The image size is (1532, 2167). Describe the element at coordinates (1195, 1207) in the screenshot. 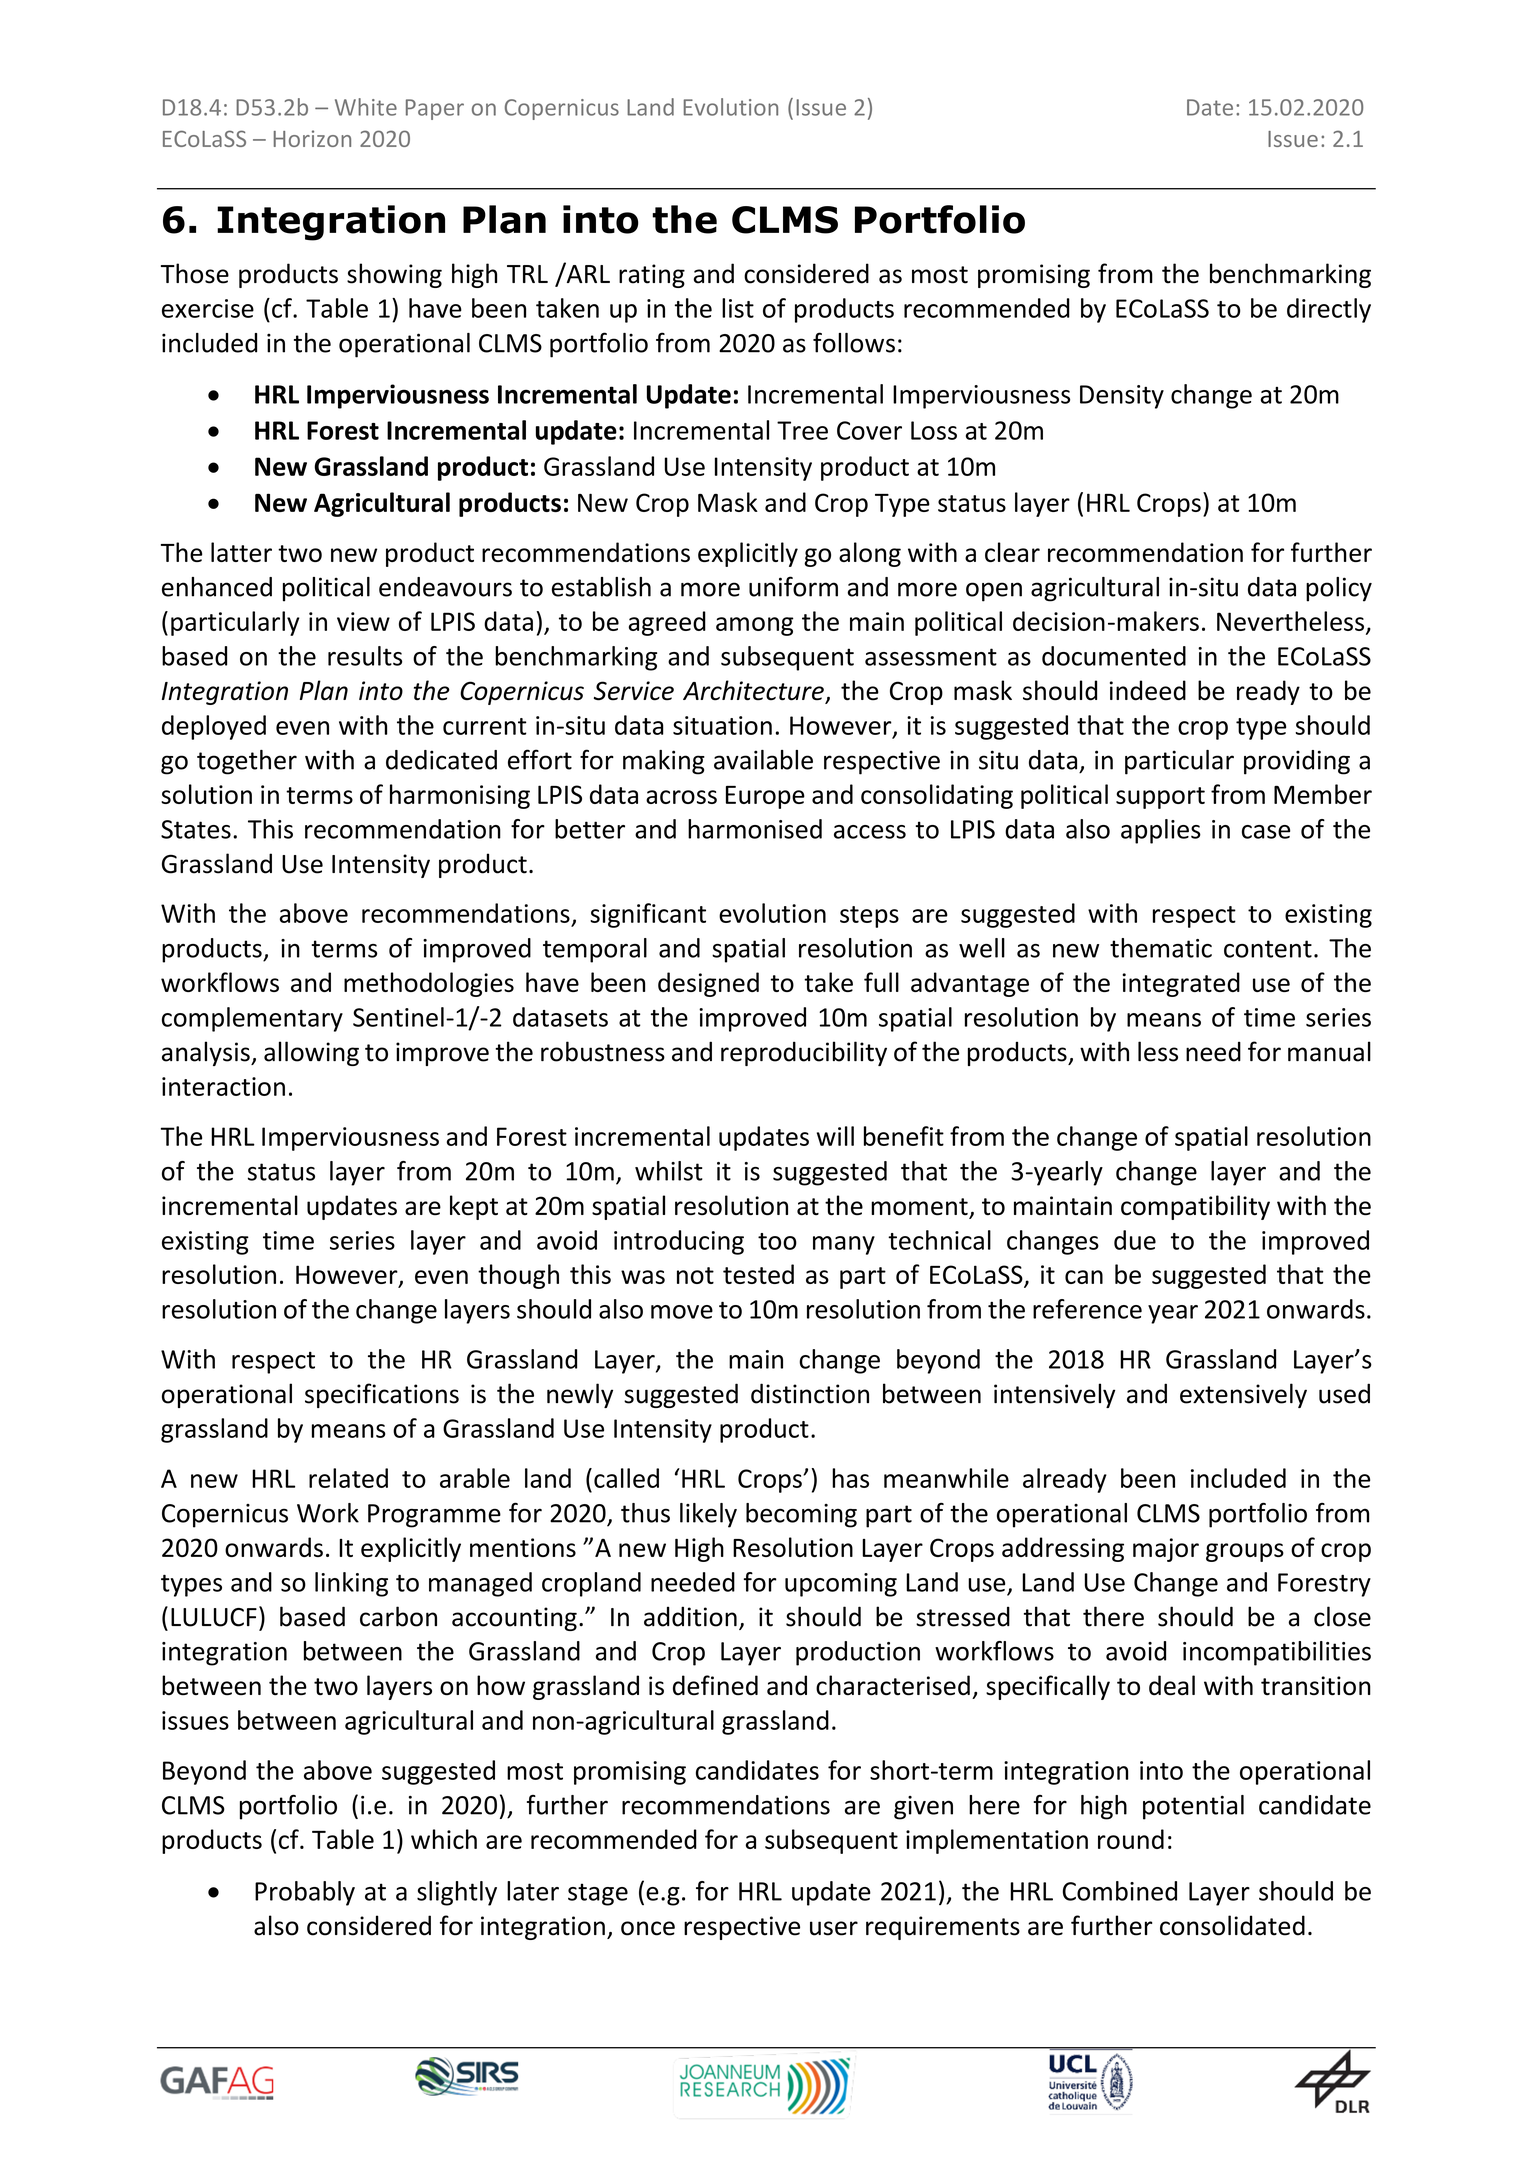

I see `compatibility` at that location.
